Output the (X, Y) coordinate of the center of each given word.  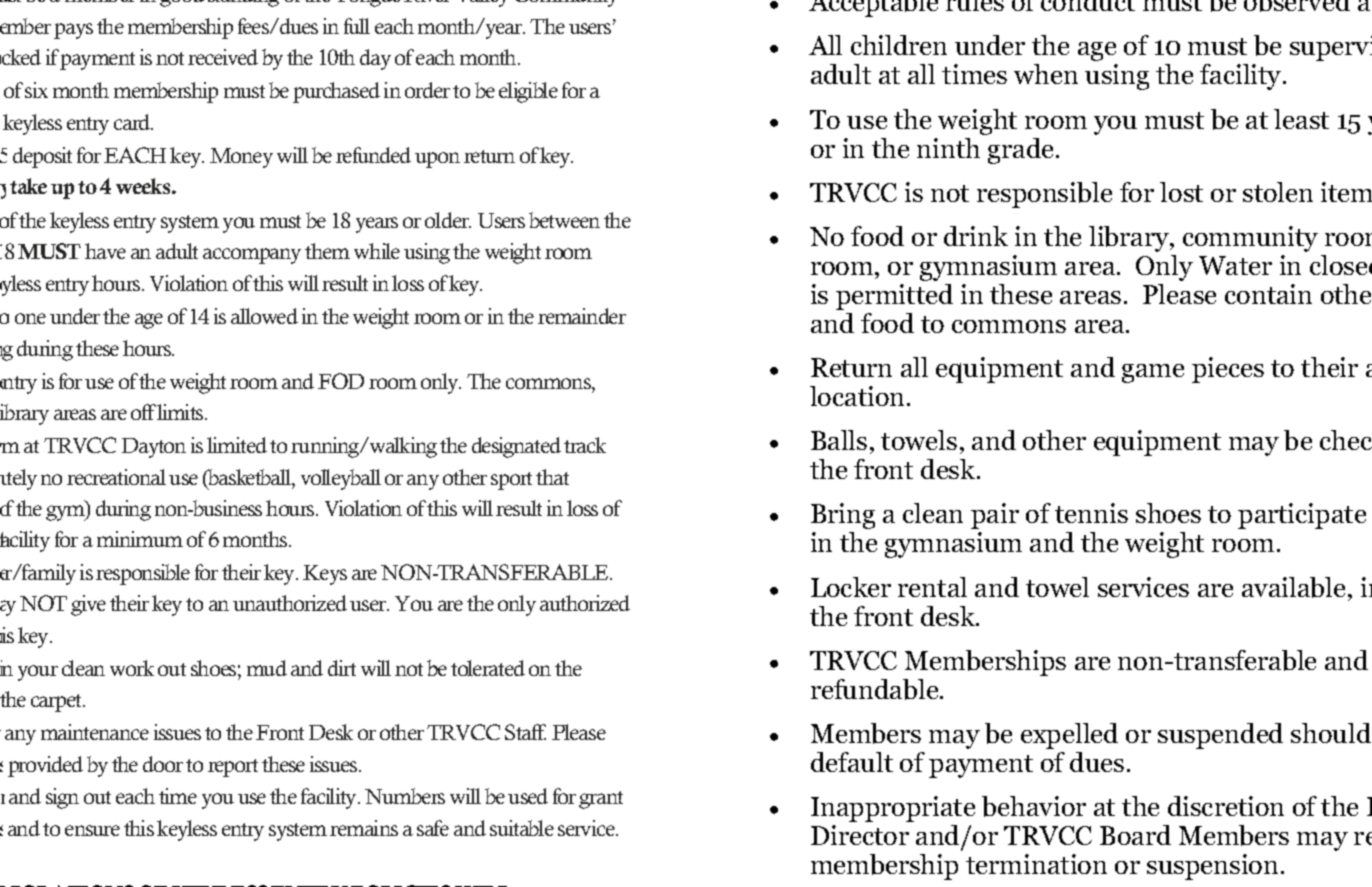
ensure (92, 830)
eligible (528, 92)
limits (181, 412)
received (223, 57)
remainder (582, 316)
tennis (1091, 513)
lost (1181, 192)
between (564, 220)
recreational (116, 477)
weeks (144, 186)
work (132, 668)
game (1153, 373)
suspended (1220, 736)
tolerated (488, 668)
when (1046, 74)
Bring (843, 516)
